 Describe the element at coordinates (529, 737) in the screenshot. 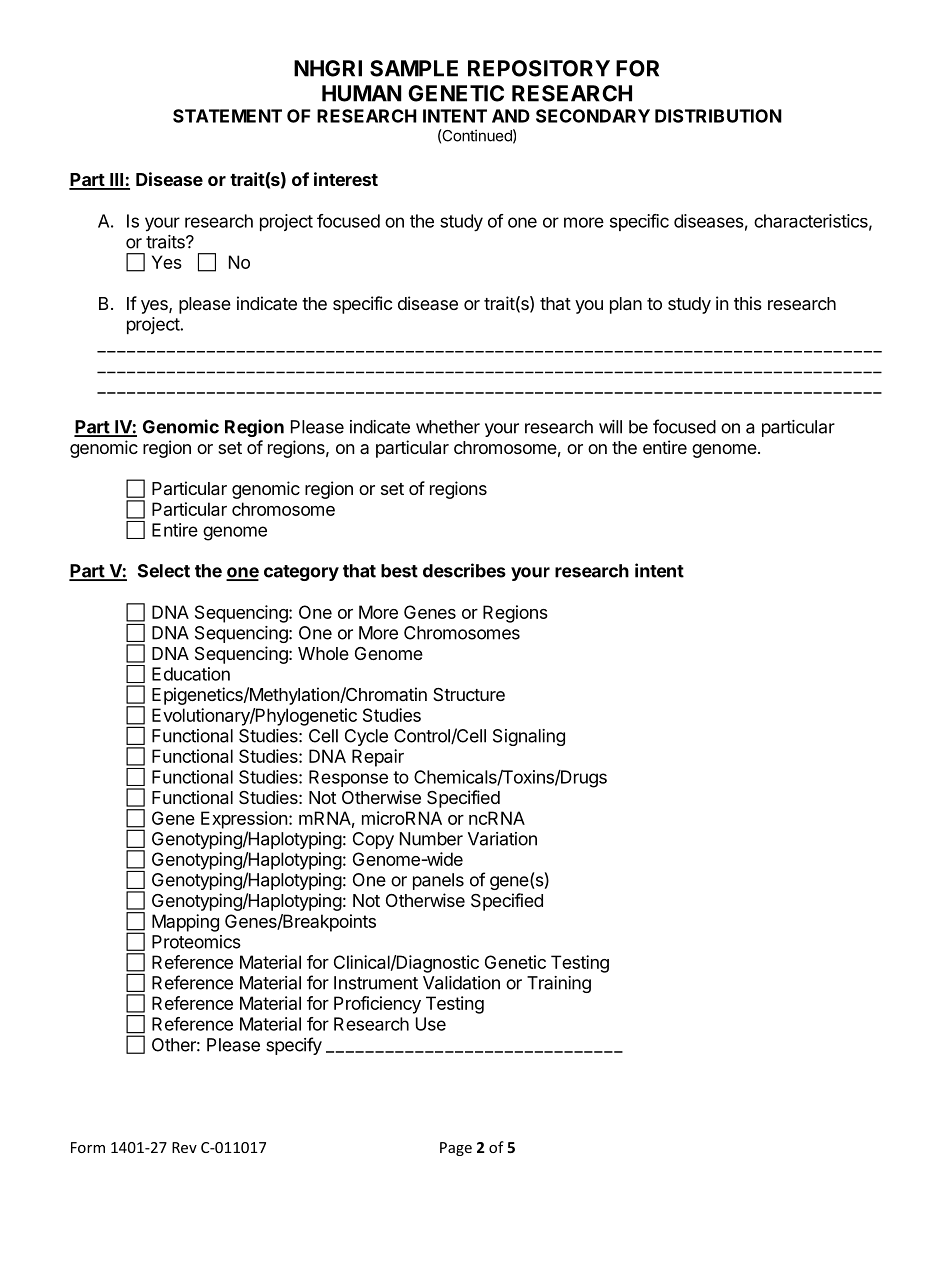

I see `Signaling` at that location.
